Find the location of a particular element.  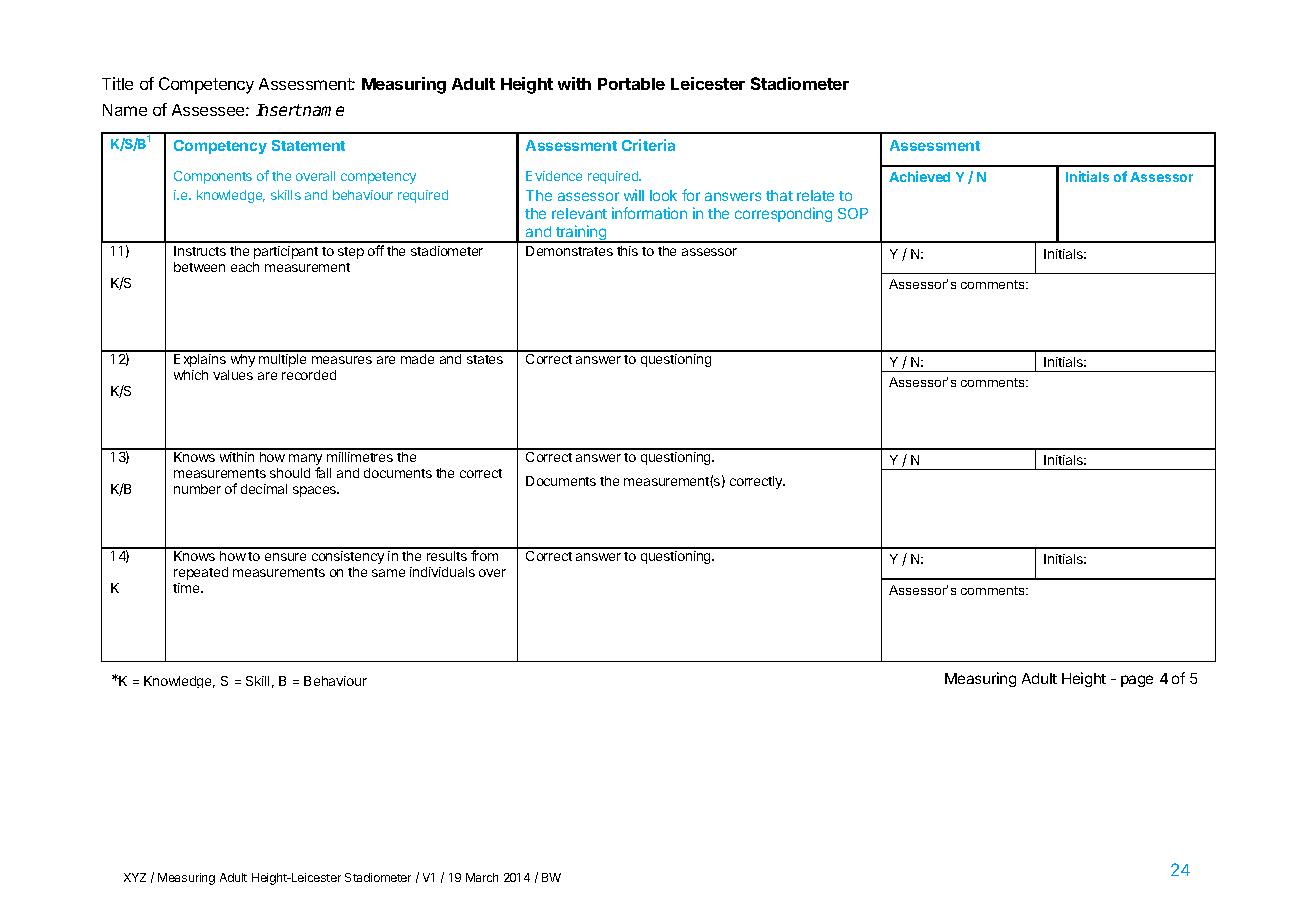

decimal is located at coordinates (264, 489).
